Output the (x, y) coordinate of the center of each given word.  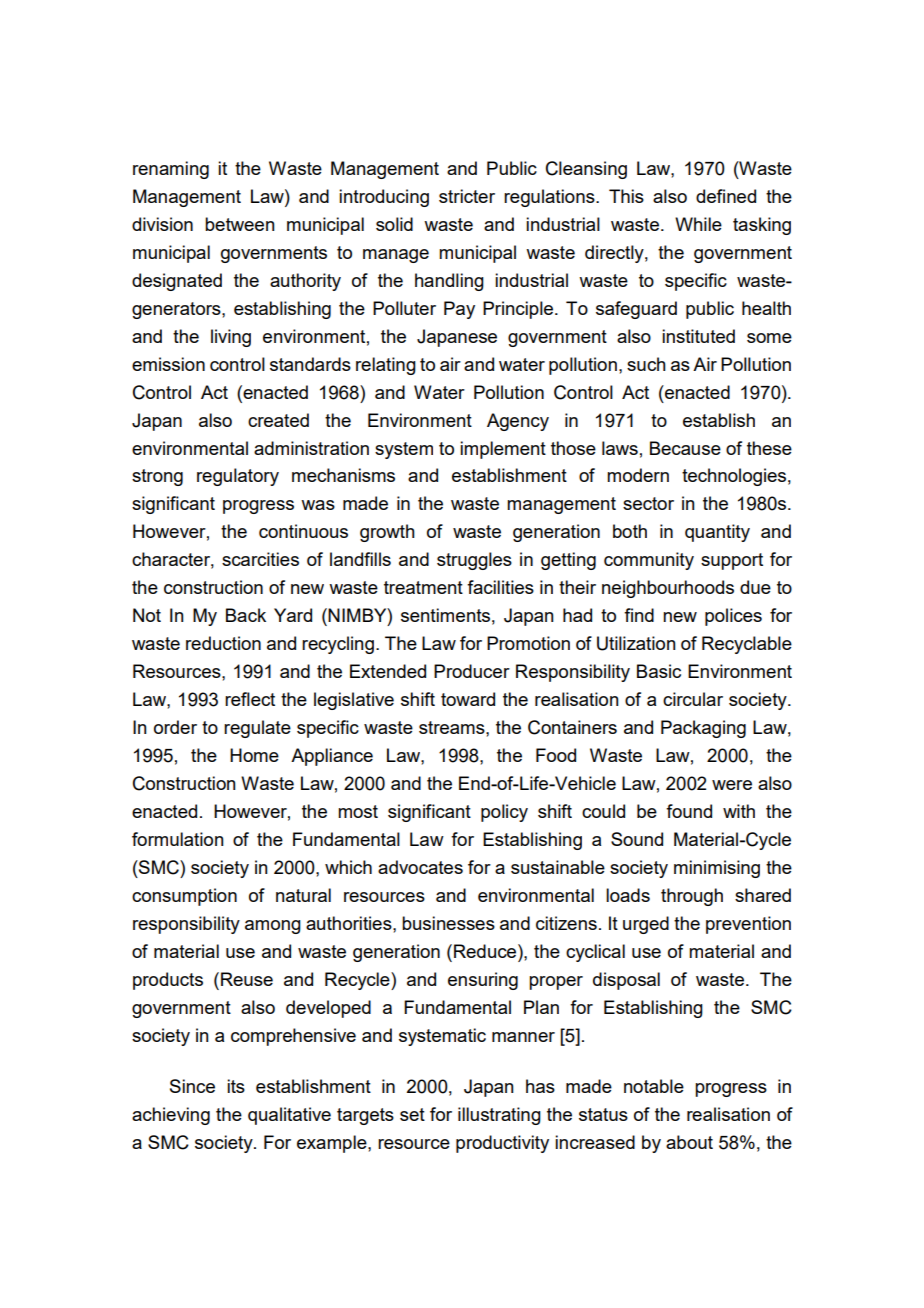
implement (503, 450)
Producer (472, 671)
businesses (448, 923)
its (236, 1086)
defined (726, 196)
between (240, 224)
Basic (659, 671)
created (278, 420)
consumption (184, 897)
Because (685, 448)
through (692, 897)
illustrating (499, 1116)
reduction (223, 643)
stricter (467, 196)
